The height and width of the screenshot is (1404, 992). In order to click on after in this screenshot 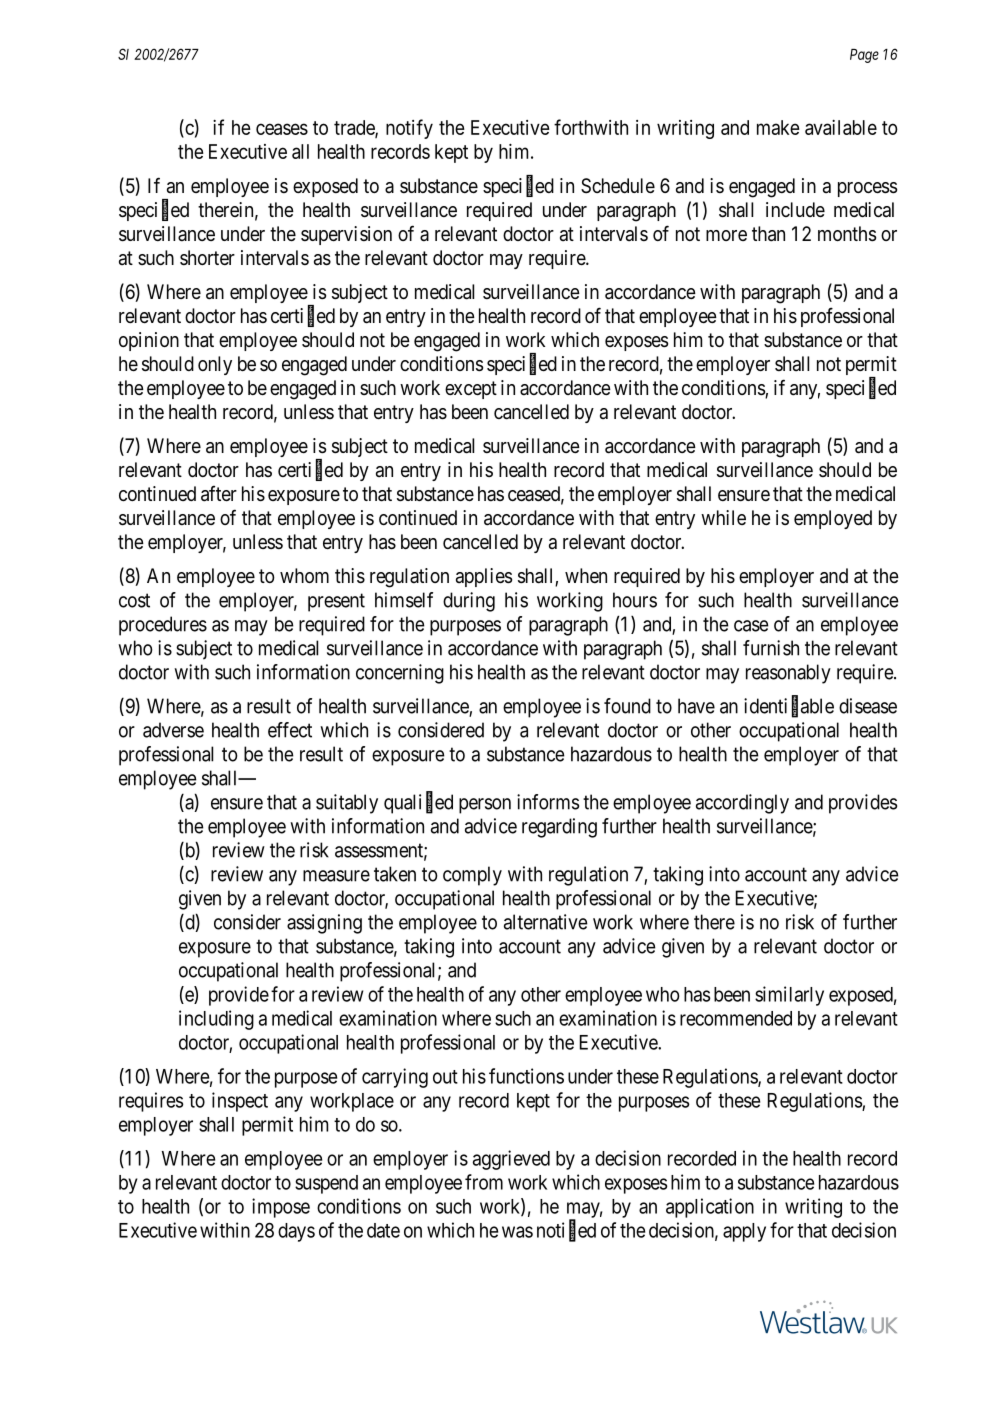, I will do `click(219, 494)`.
